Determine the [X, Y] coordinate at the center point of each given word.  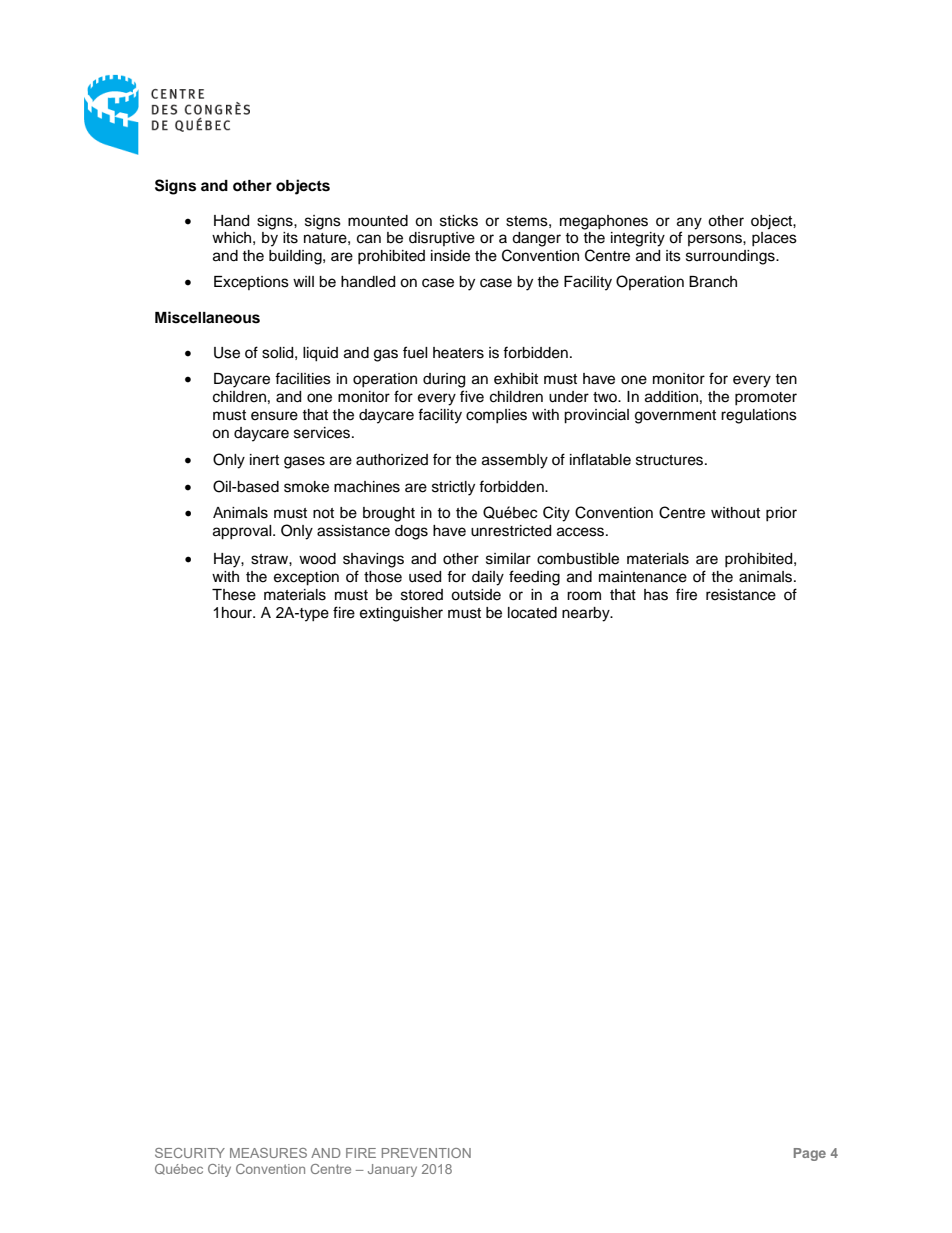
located [532, 613]
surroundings [731, 257]
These [234, 595]
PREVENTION [426, 1153]
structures [671, 460]
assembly [515, 461]
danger [536, 239]
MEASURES [268, 1153]
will [303, 281]
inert [264, 460]
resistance [741, 595]
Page [810, 1154]
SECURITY [190, 1153]
